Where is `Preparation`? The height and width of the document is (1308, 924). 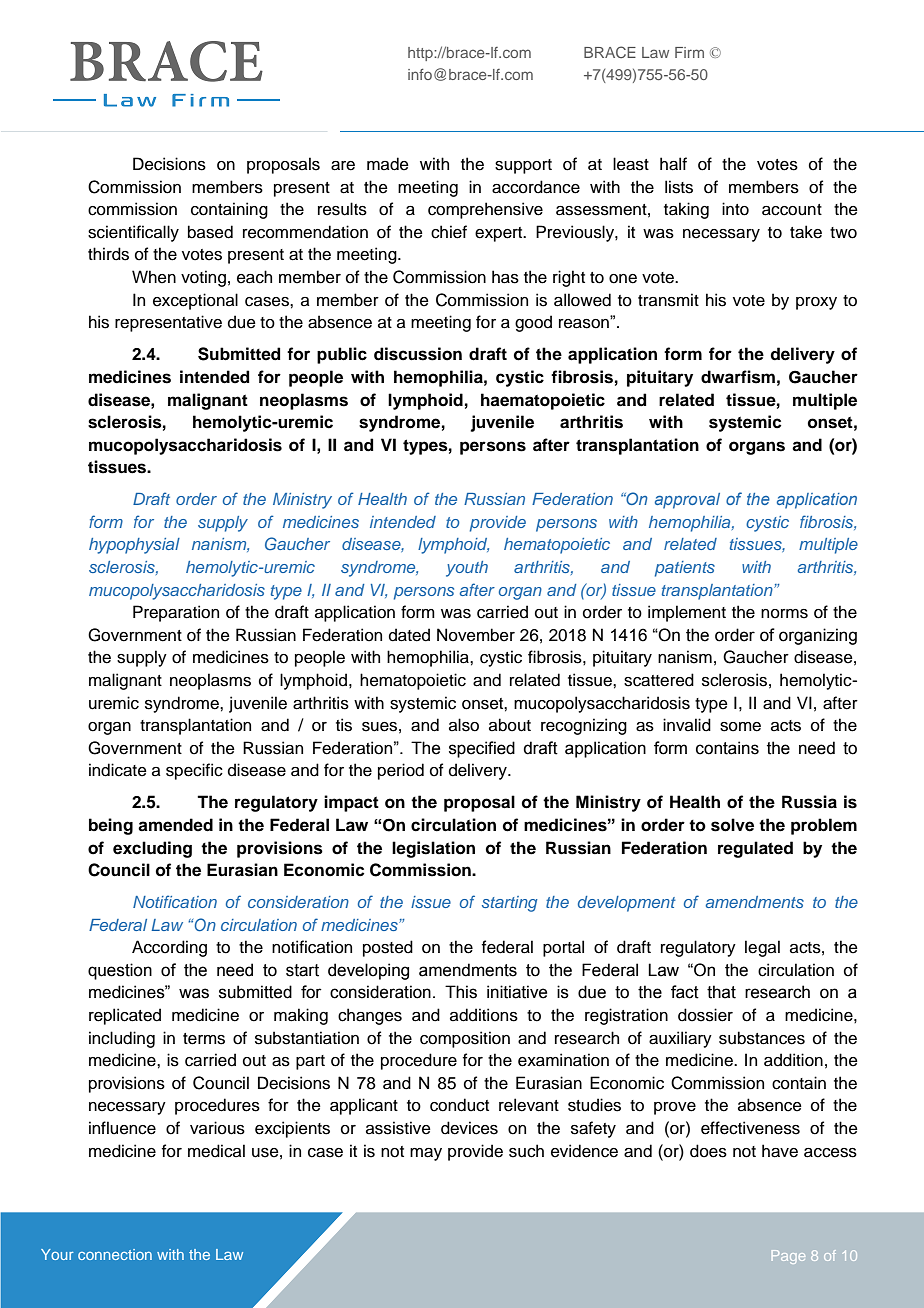 Preparation is located at coordinates (176, 613).
